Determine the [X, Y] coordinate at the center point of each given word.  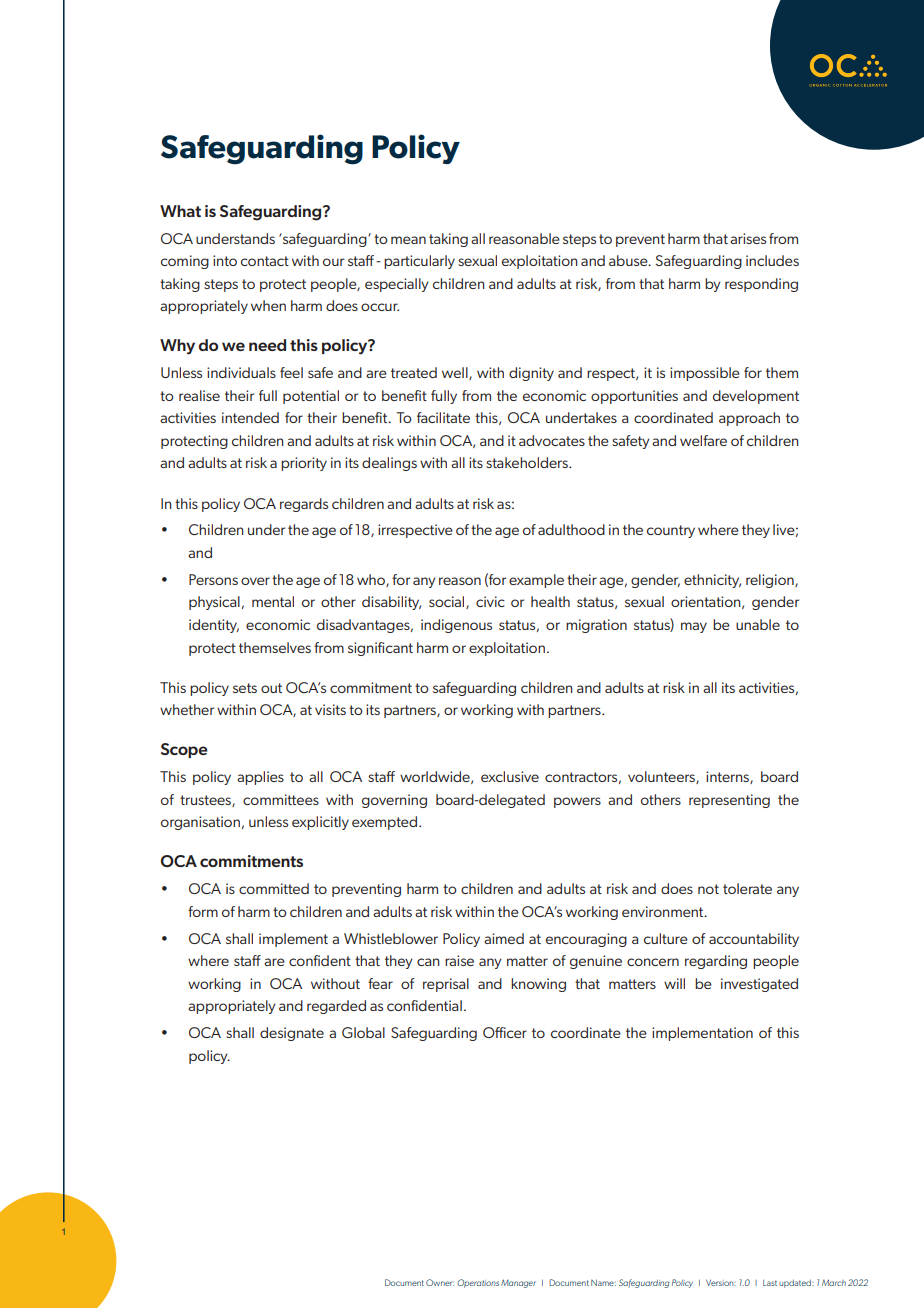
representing [729, 801]
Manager [518, 1283]
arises [748, 238]
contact [265, 261]
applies [260, 778]
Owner [440, 1282]
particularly [419, 262]
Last [770, 1283]
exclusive [510, 776]
